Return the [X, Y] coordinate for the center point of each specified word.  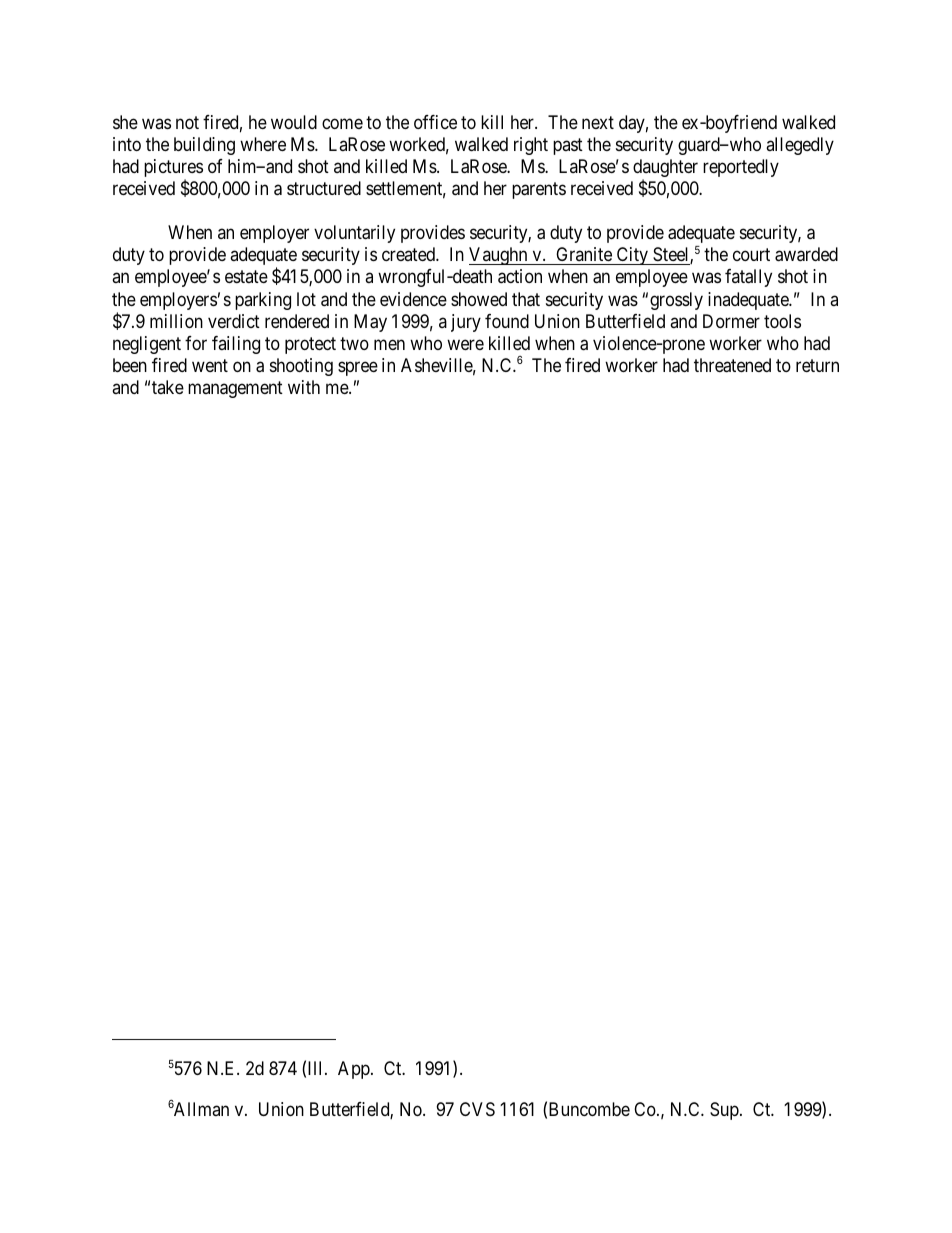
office [435, 122]
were [465, 344]
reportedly [741, 168]
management [235, 389]
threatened [732, 365]
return [817, 365]
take [168, 387]
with [304, 387]
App [355, 1070]
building [204, 146]
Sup [724, 1111]
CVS [477, 1109]
